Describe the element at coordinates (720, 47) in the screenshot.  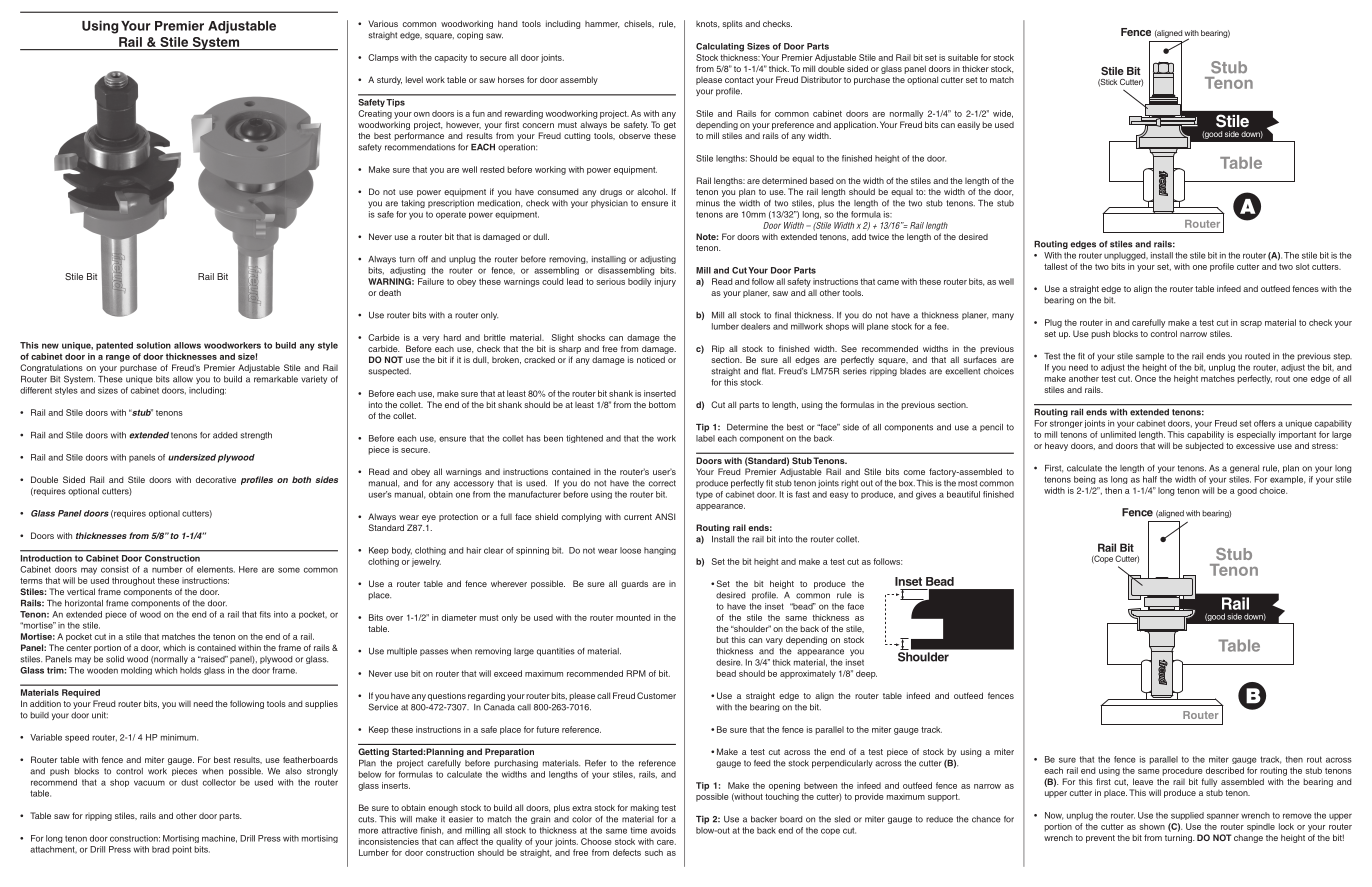
I see `Calculating` at that location.
